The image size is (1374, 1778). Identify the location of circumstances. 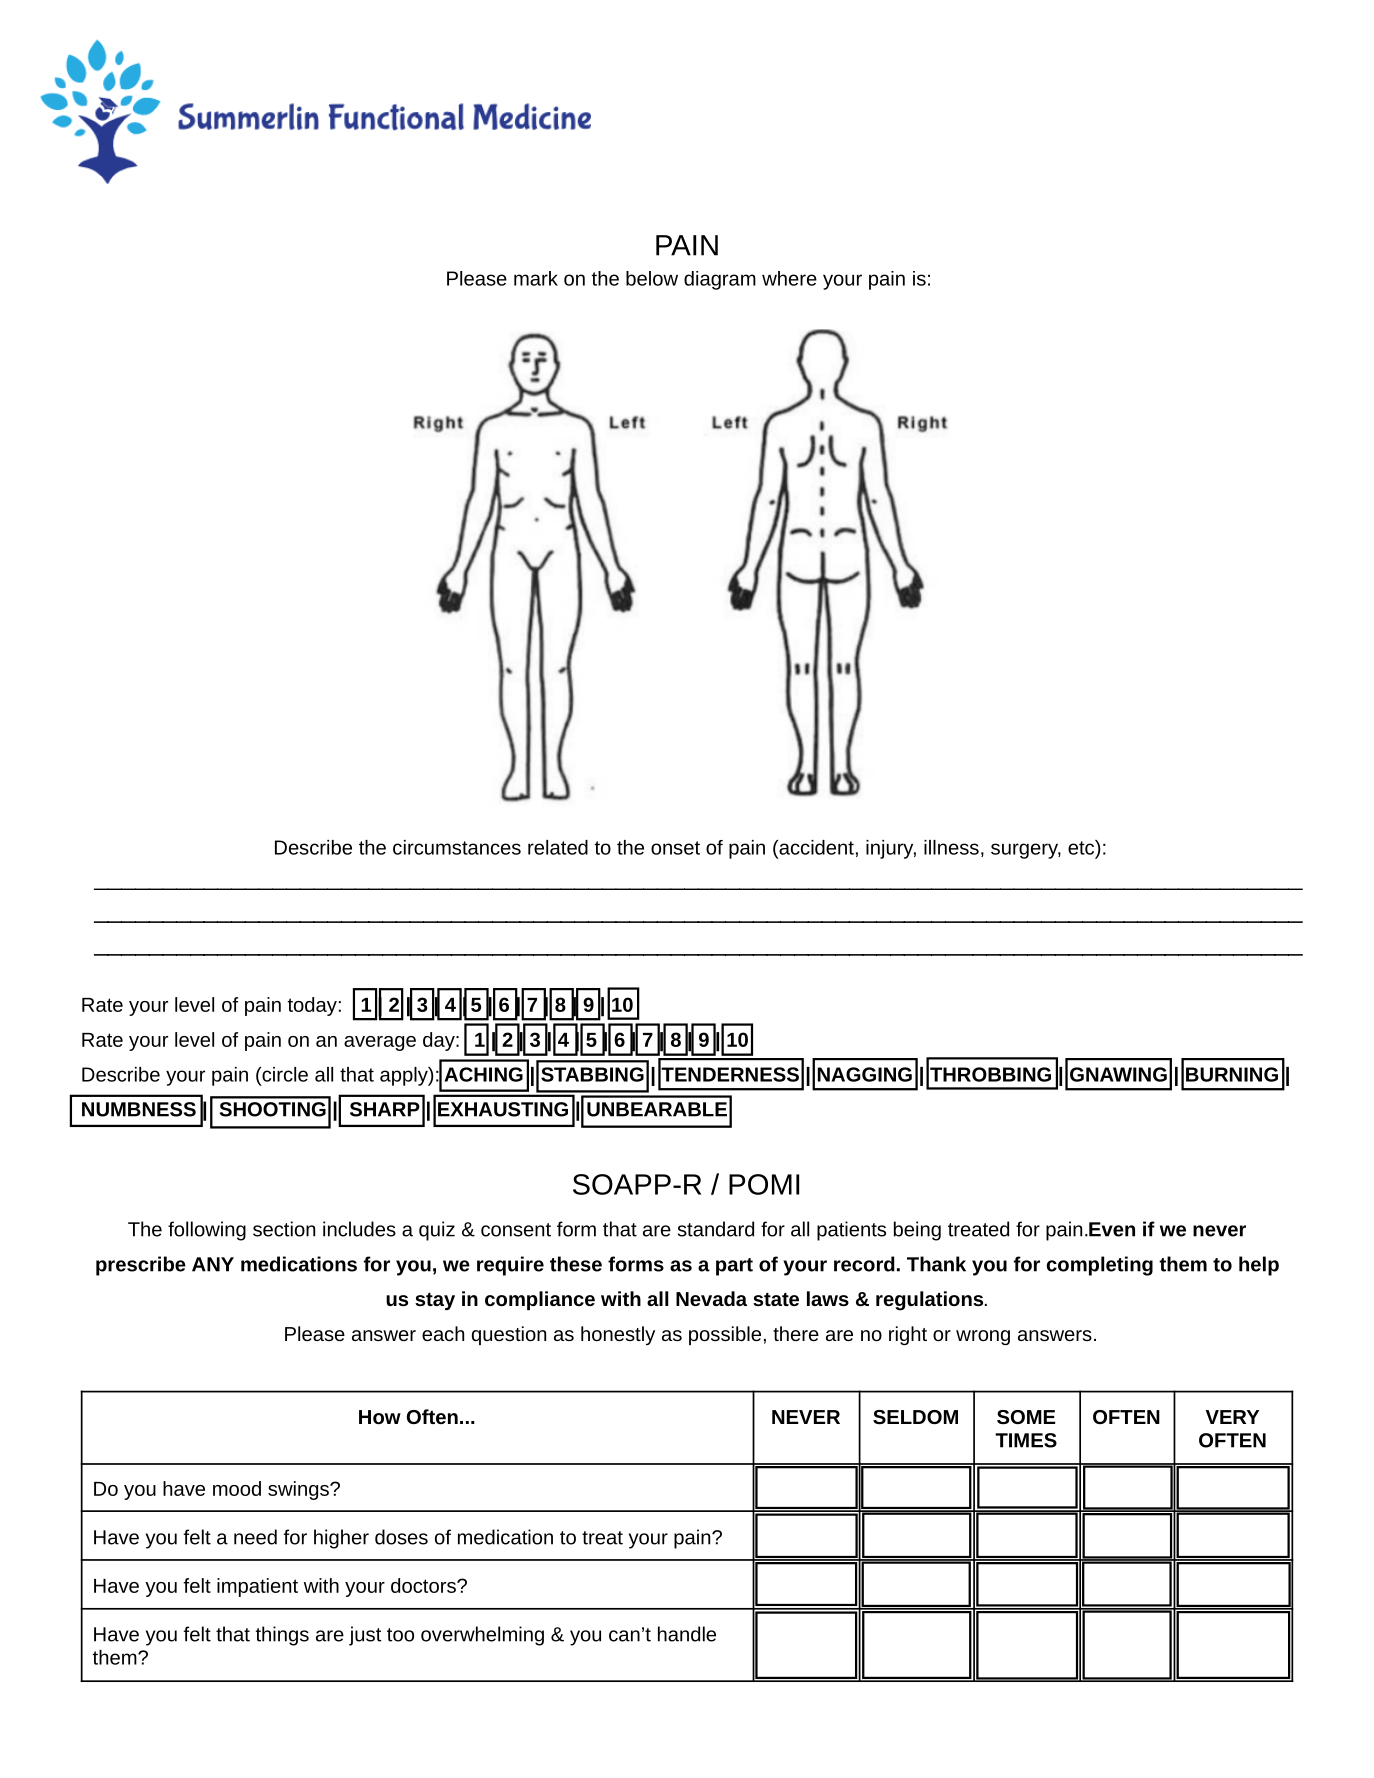
(457, 847).
